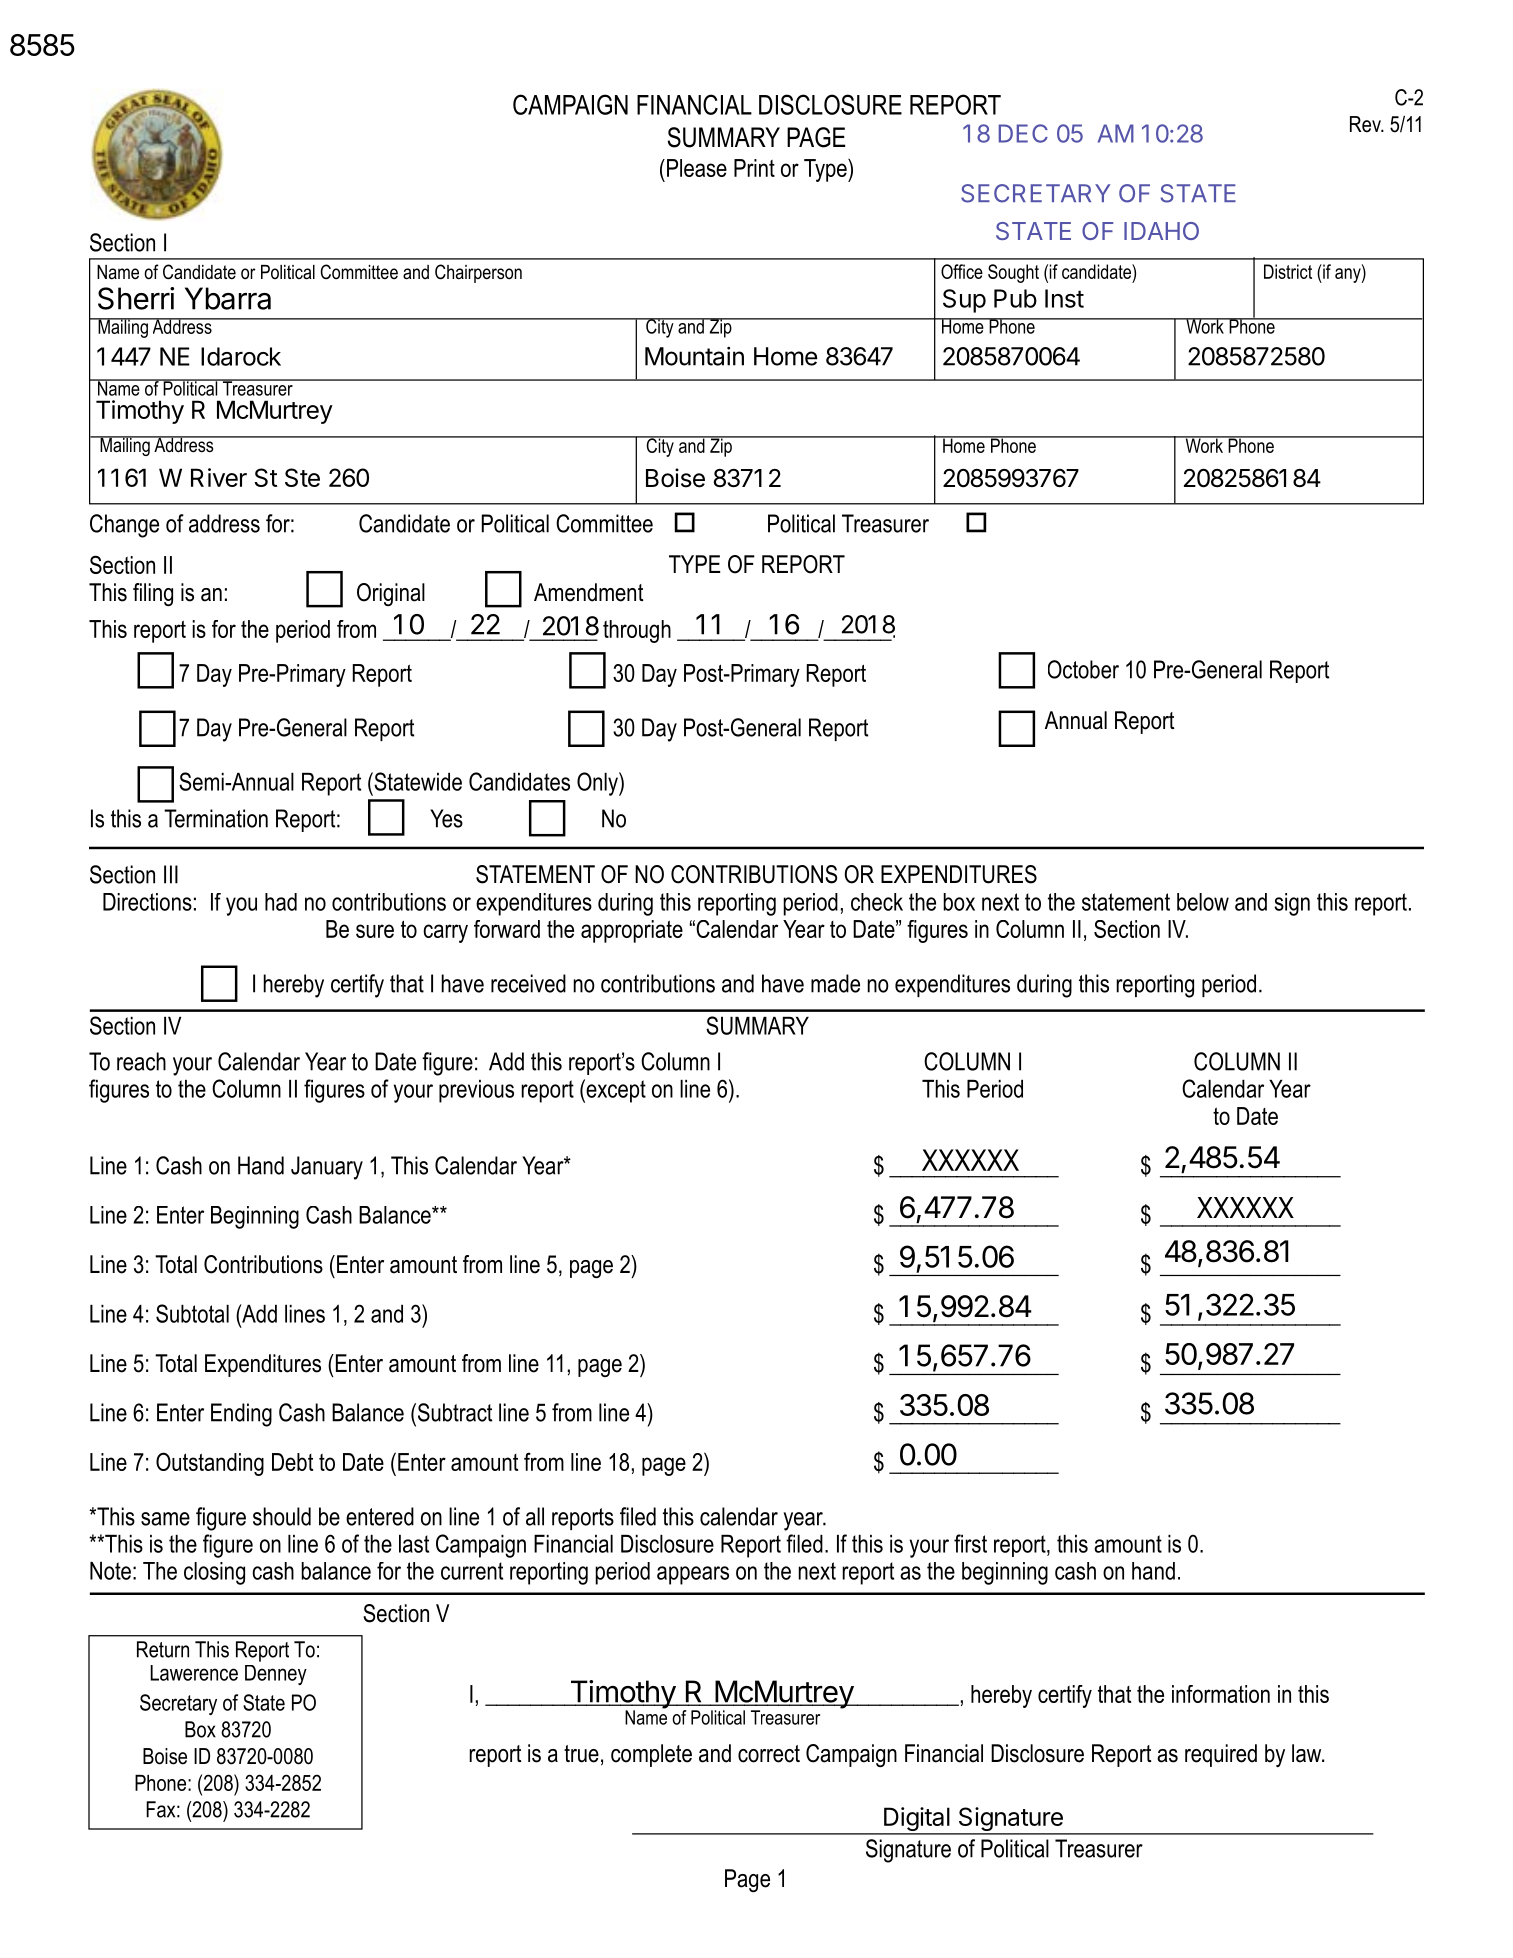  Describe the element at coordinates (327, 1168) in the page. I see `January` at that location.
